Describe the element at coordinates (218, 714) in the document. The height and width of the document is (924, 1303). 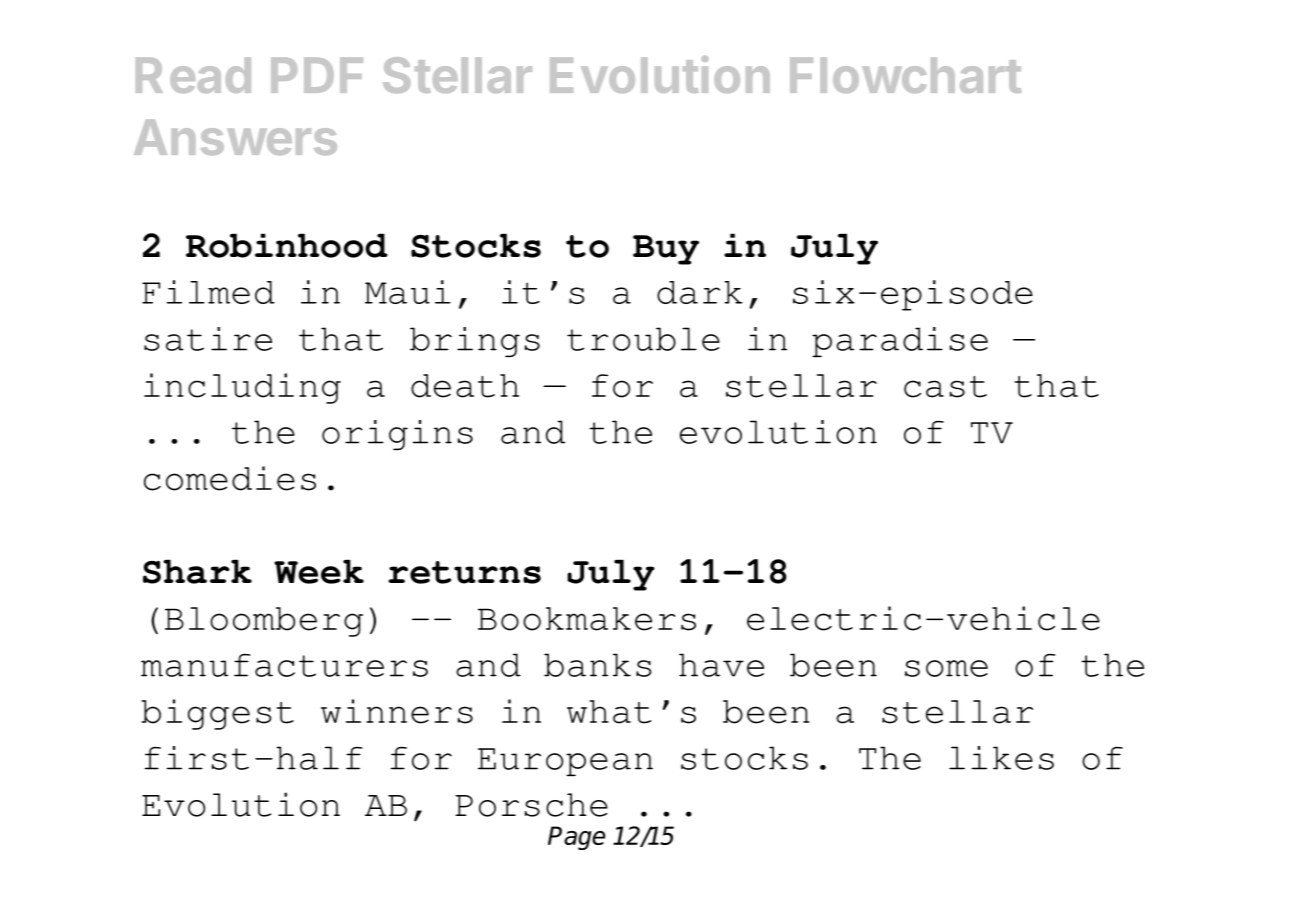
I see `biggest` at that location.
